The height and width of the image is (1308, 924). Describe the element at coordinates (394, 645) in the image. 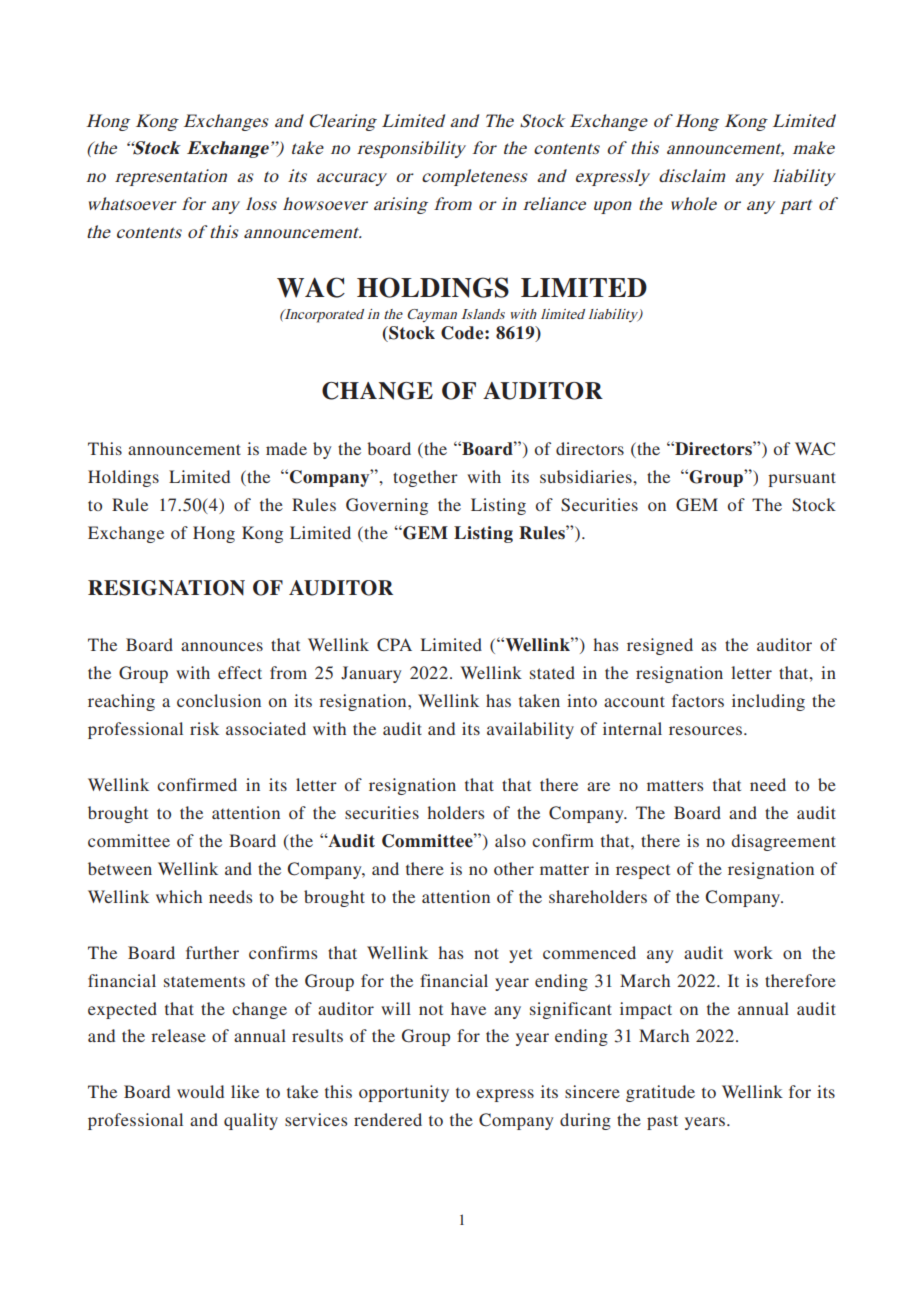

I see `CPA` at that location.
